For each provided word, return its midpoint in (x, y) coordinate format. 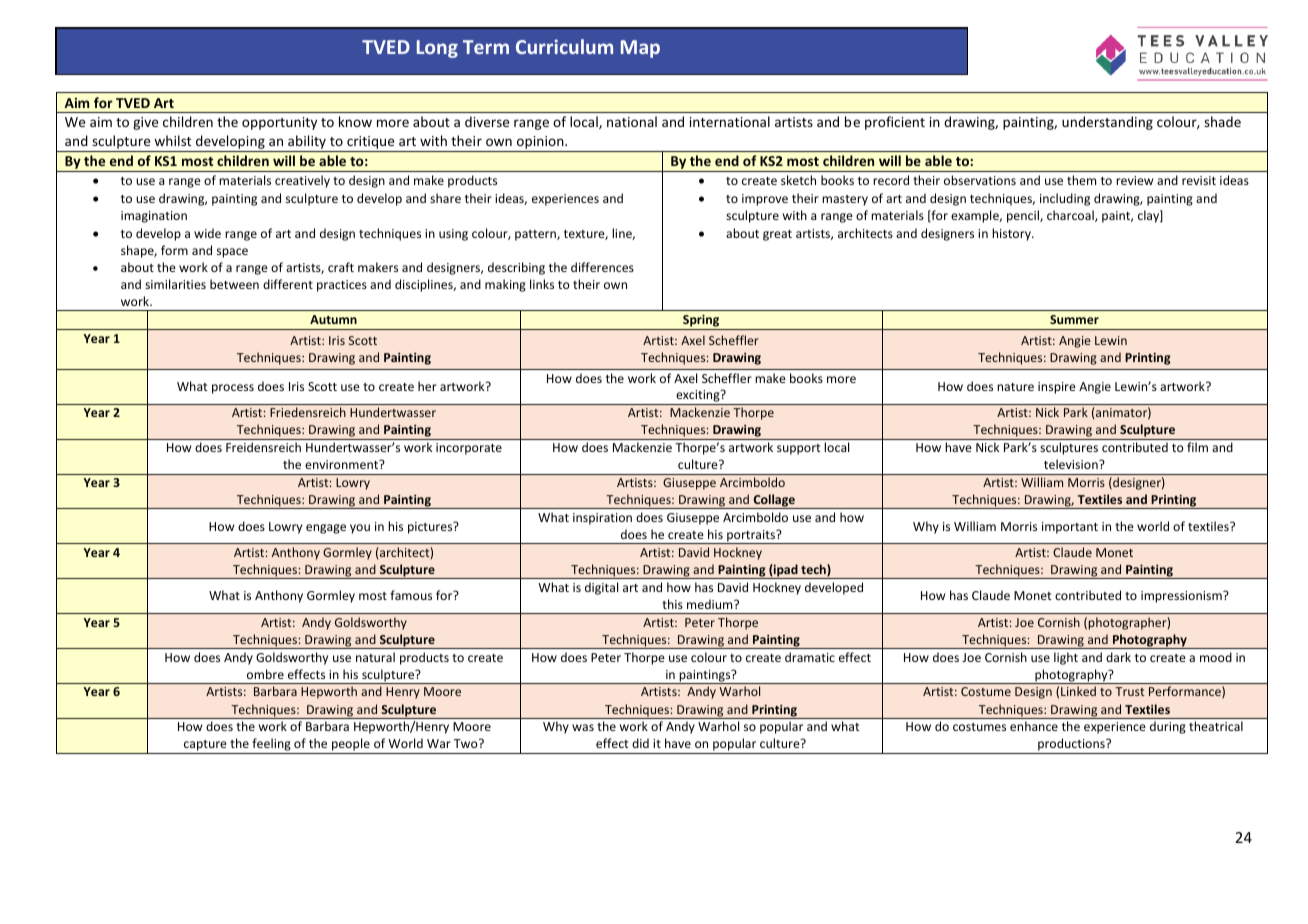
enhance (1034, 726)
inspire (1057, 388)
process (233, 389)
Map (640, 49)
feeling (271, 746)
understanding (1107, 123)
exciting (698, 397)
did (640, 743)
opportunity (279, 123)
